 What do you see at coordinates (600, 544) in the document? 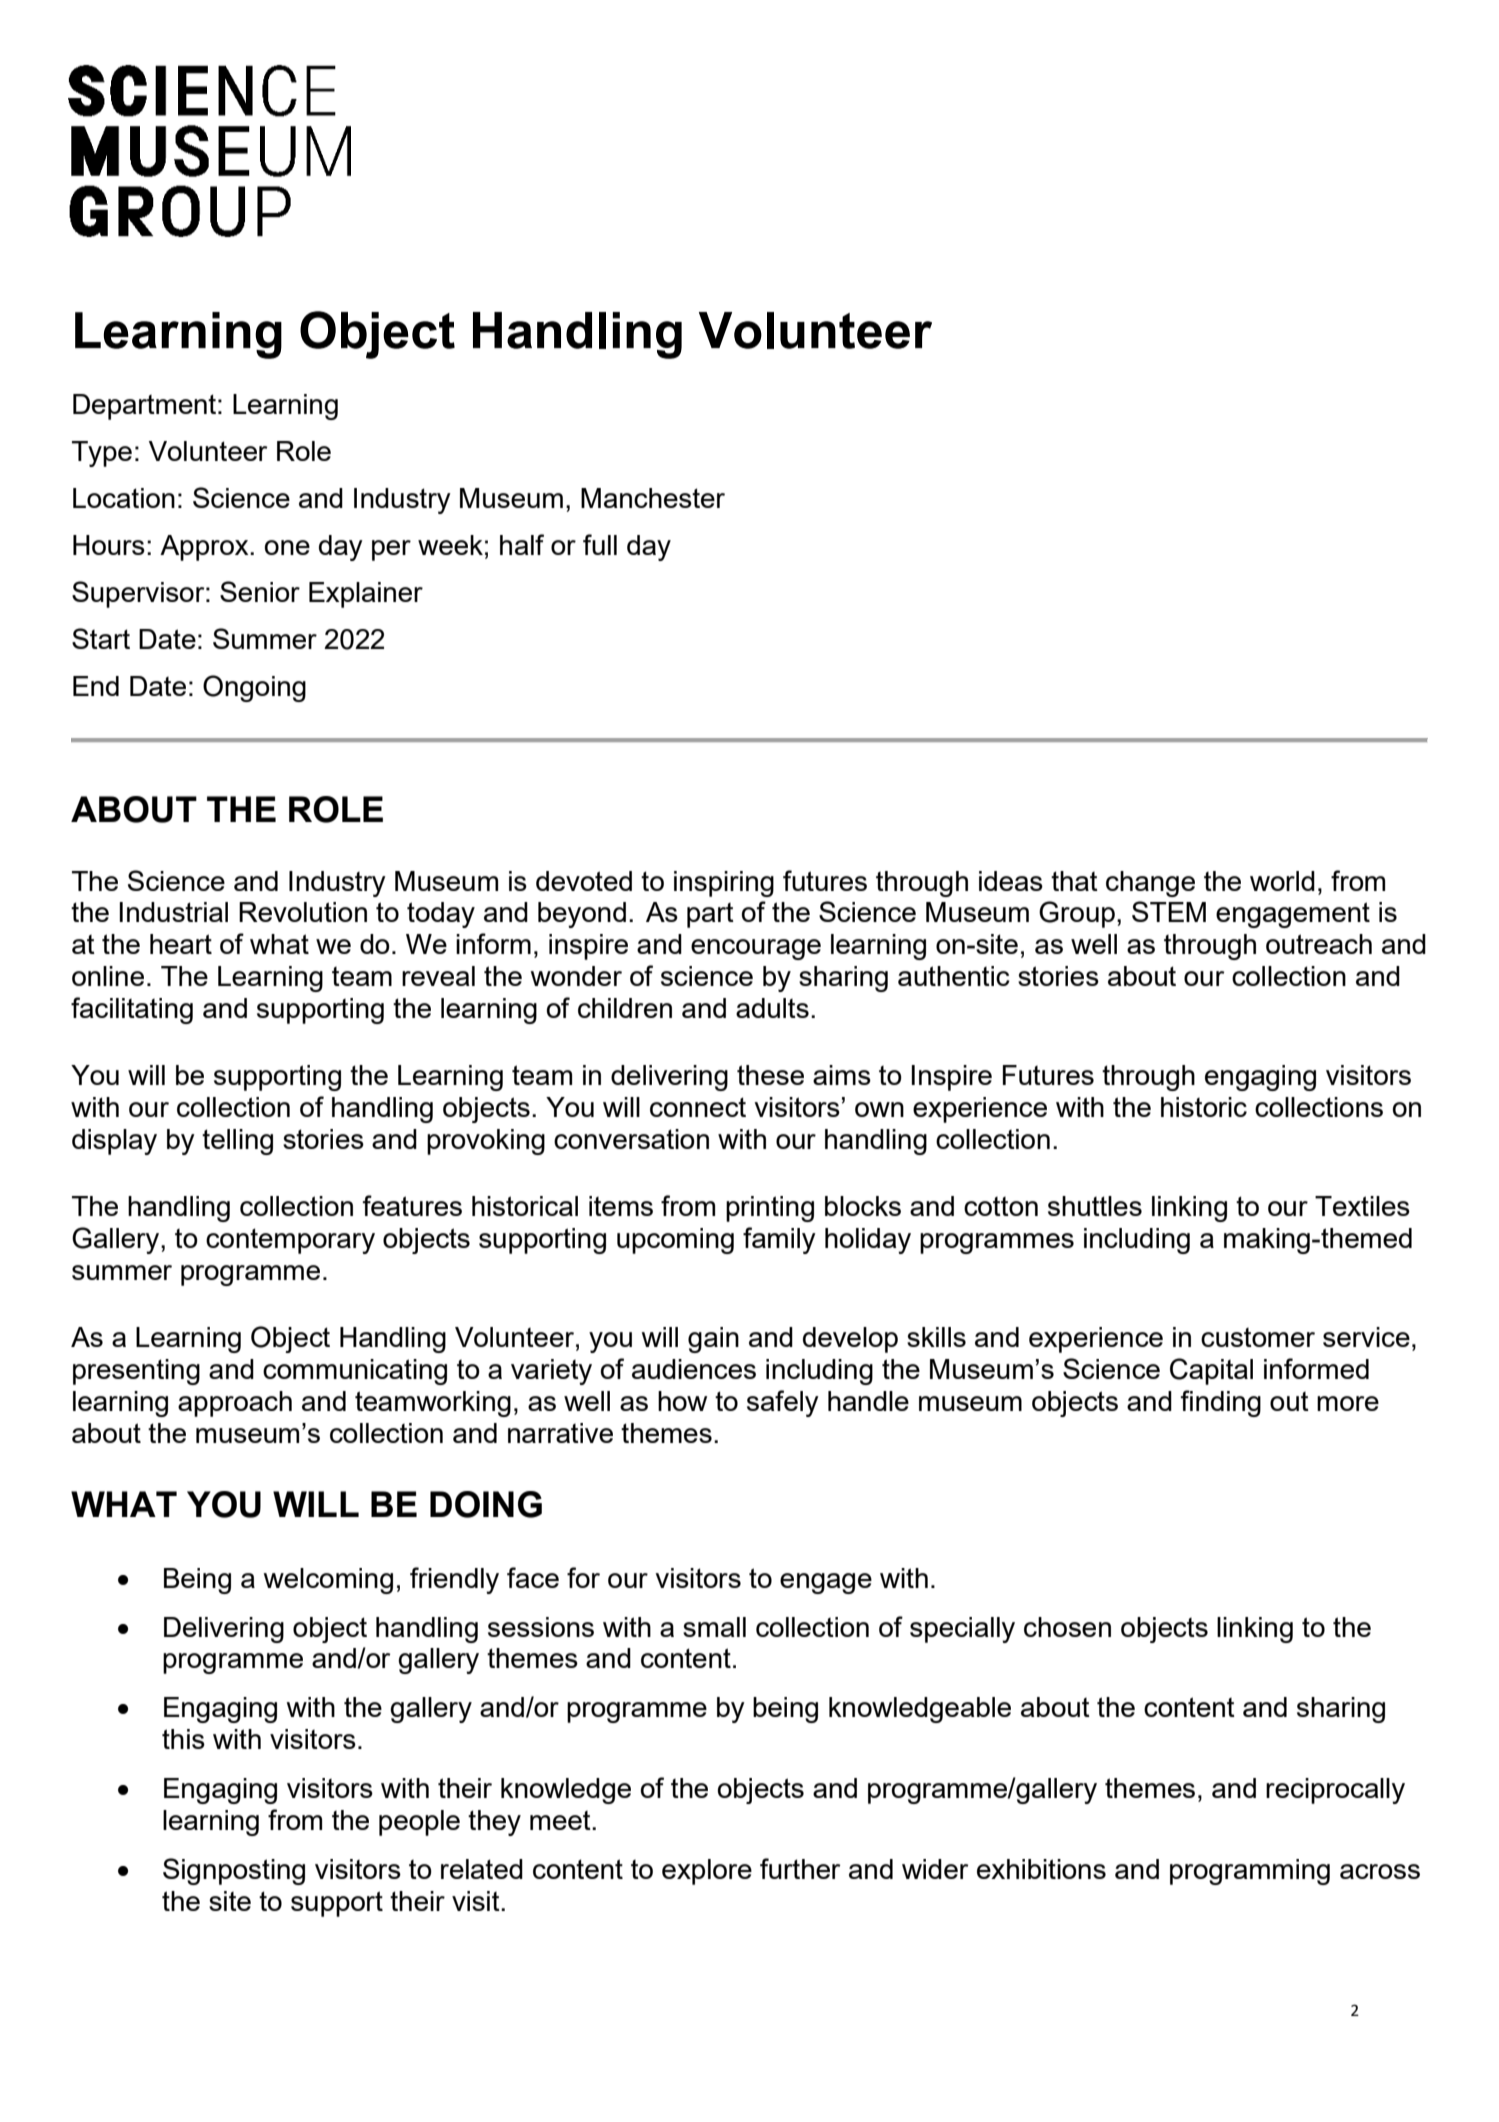
I see `full` at bounding box center [600, 544].
